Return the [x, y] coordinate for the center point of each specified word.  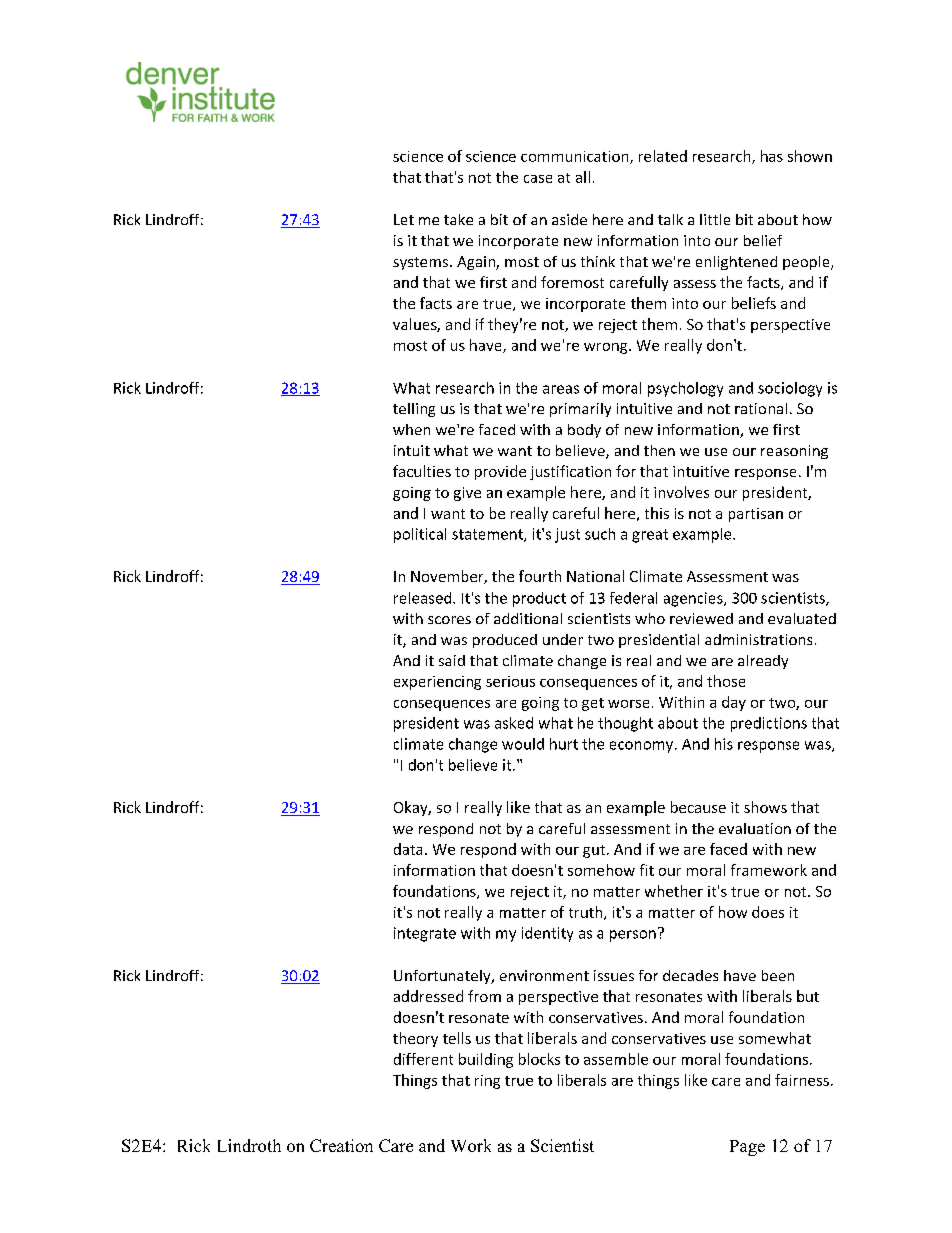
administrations [758, 639]
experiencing [437, 683]
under [563, 639]
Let [404, 219]
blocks [539, 1059]
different [423, 1059]
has [772, 156]
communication [576, 157]
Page [747, 1148]
